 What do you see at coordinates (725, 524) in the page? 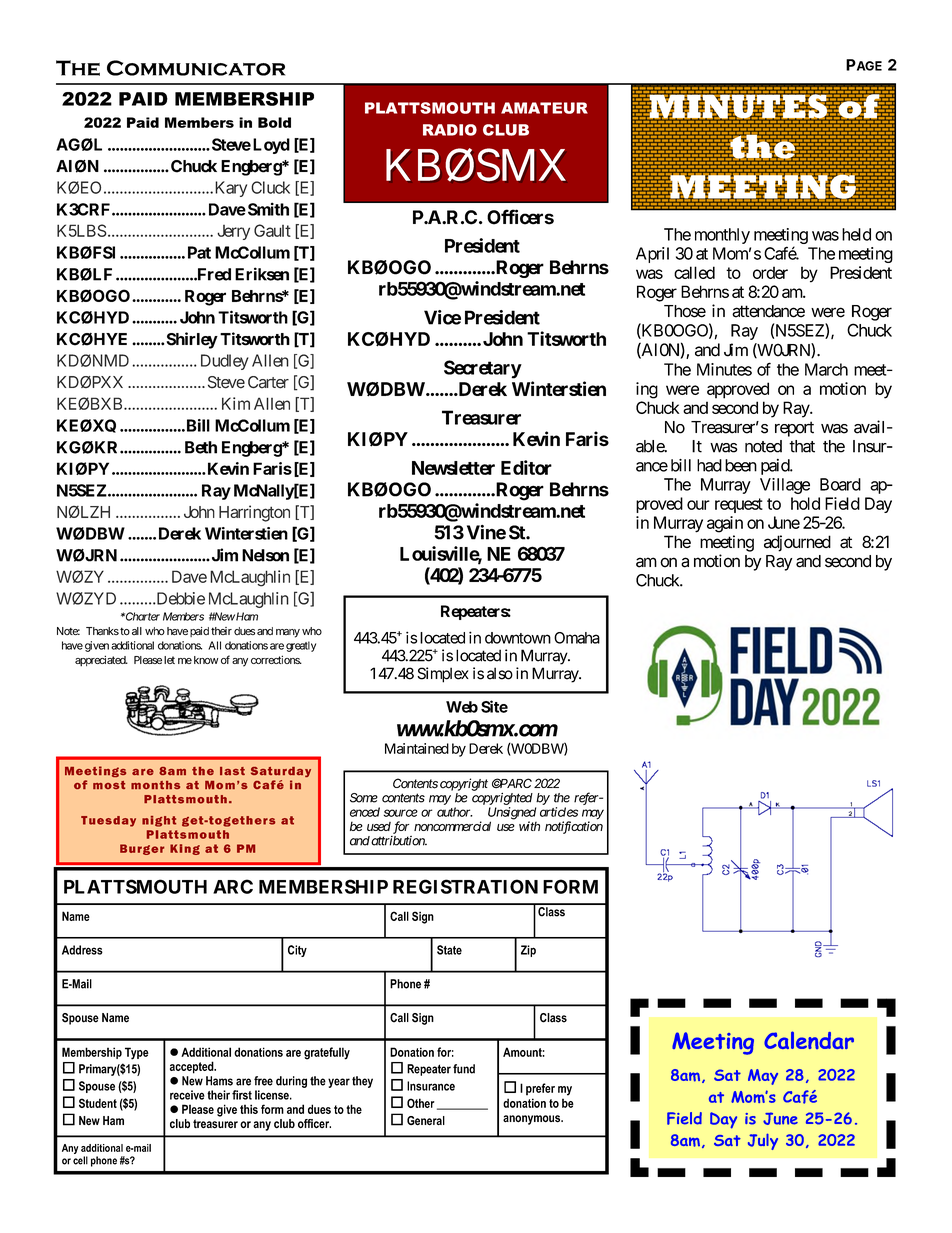
I see `again` at bounding box center [725, 524].
